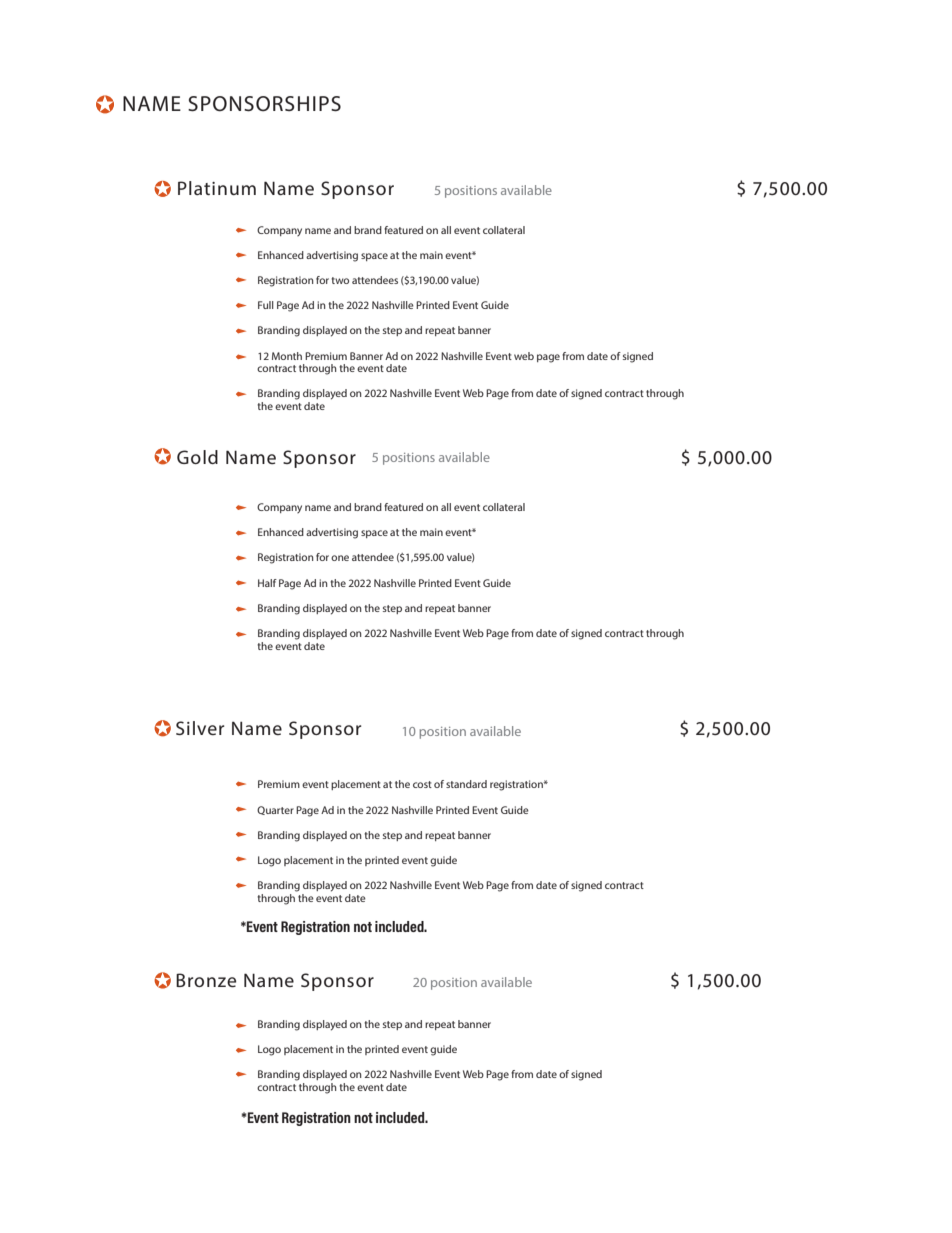 This screenshot has width=952, height=1233. I want to click on cost, so click(422, 784).
